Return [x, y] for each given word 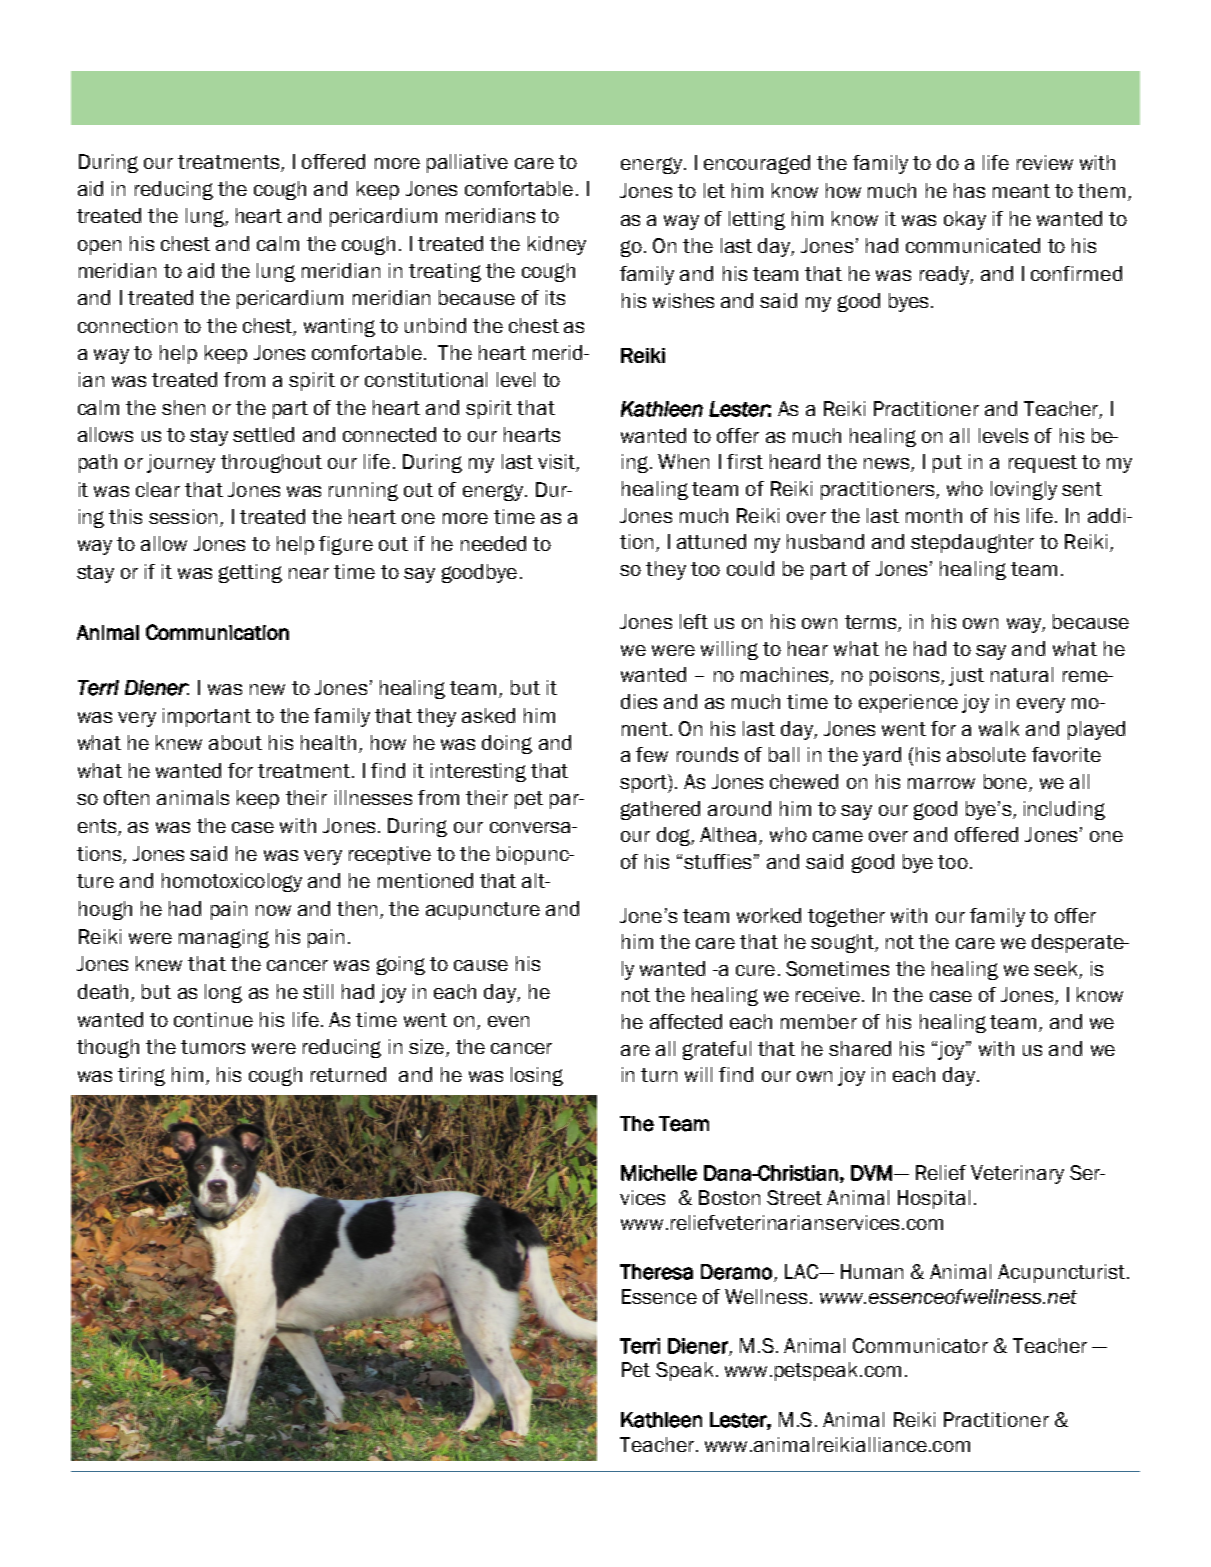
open [99, 247]
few [652, 754]
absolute [986, 754]
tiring [141, 1076]
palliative [467, 163]
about [235, 742]
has [969, 190]
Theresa [656, 1272]
